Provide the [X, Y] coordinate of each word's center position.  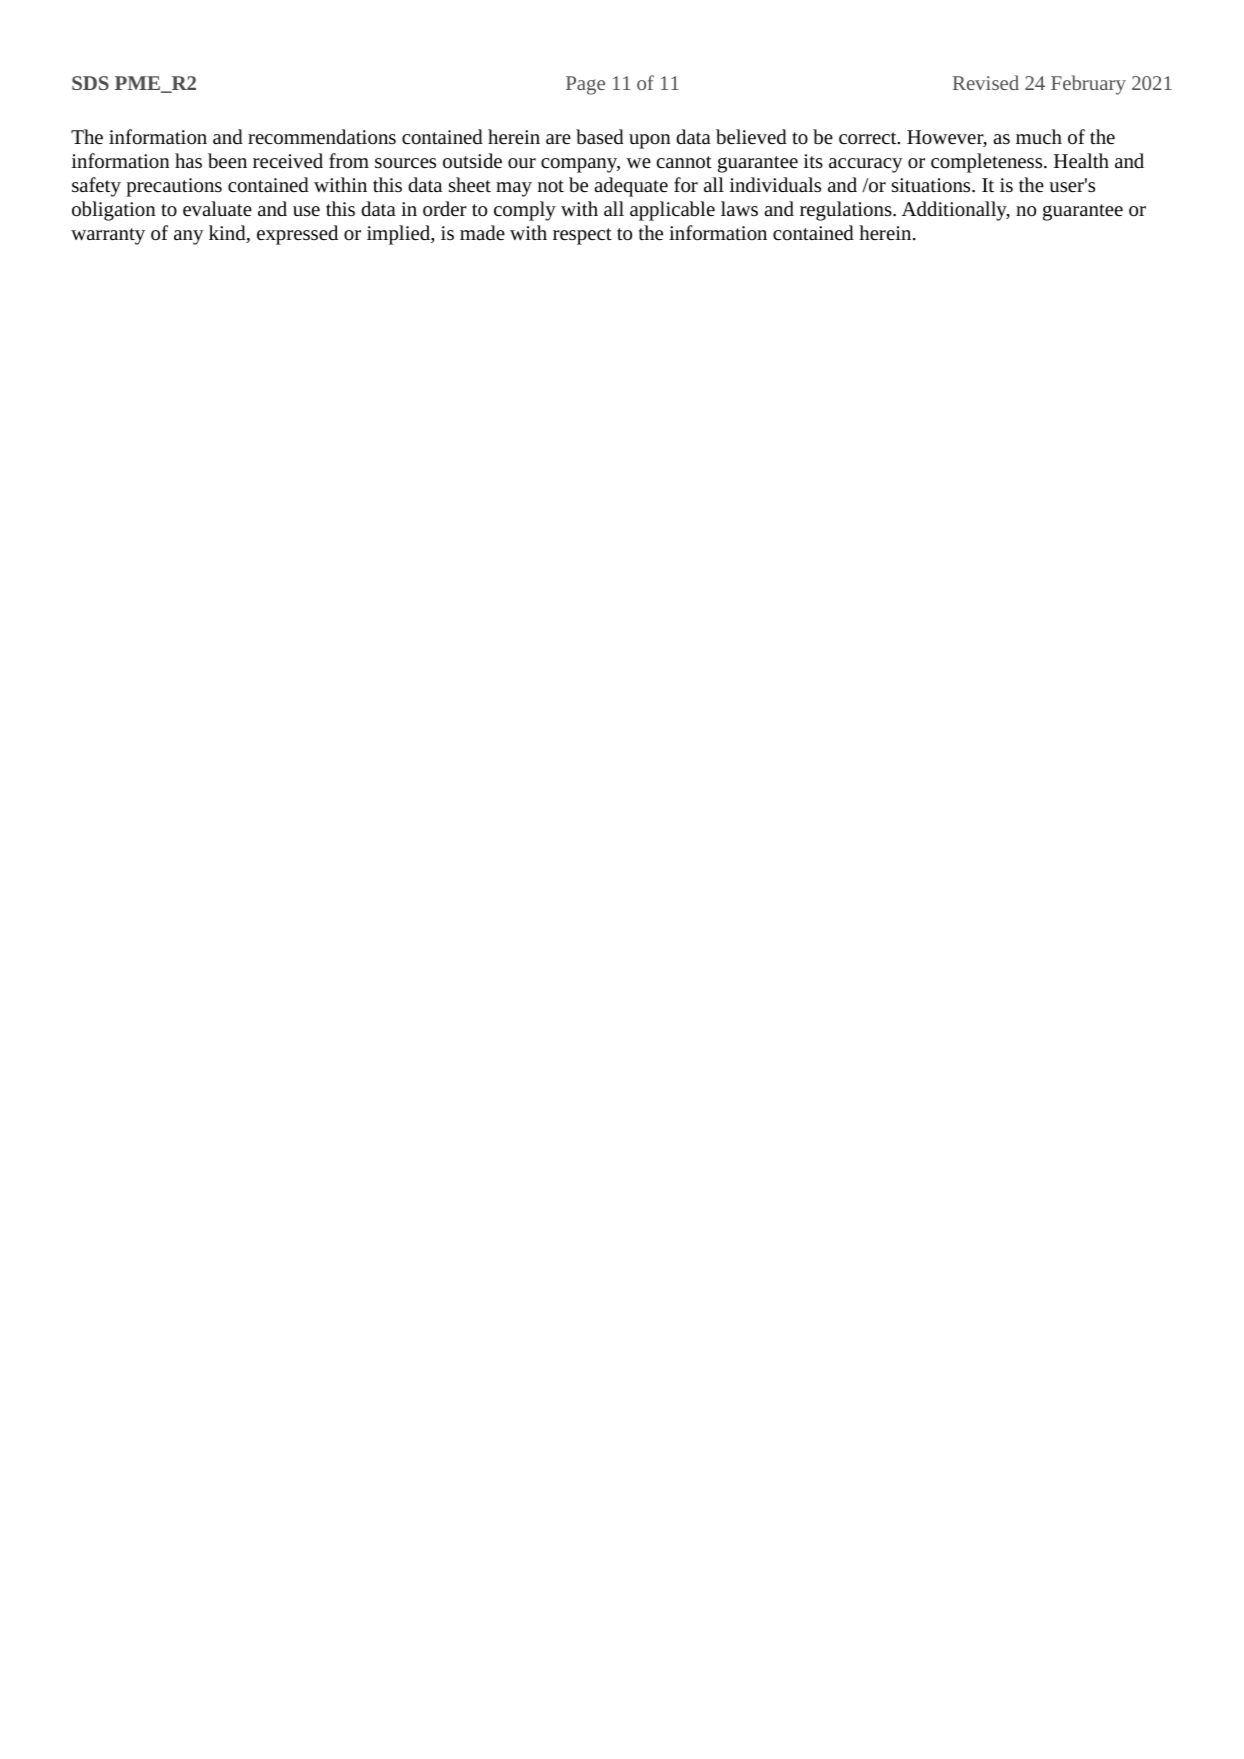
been [227, 160]
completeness [988, 163]
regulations [847, 211]
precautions [174, 187]
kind [228, 234]
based [600, 136]
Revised [986, 82]
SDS [90, 83]
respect [582, 236]
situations [932, 185]
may [514, 189]
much [1039, 136]
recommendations [322, 136]
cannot [684, 162]
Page [585, 85]
